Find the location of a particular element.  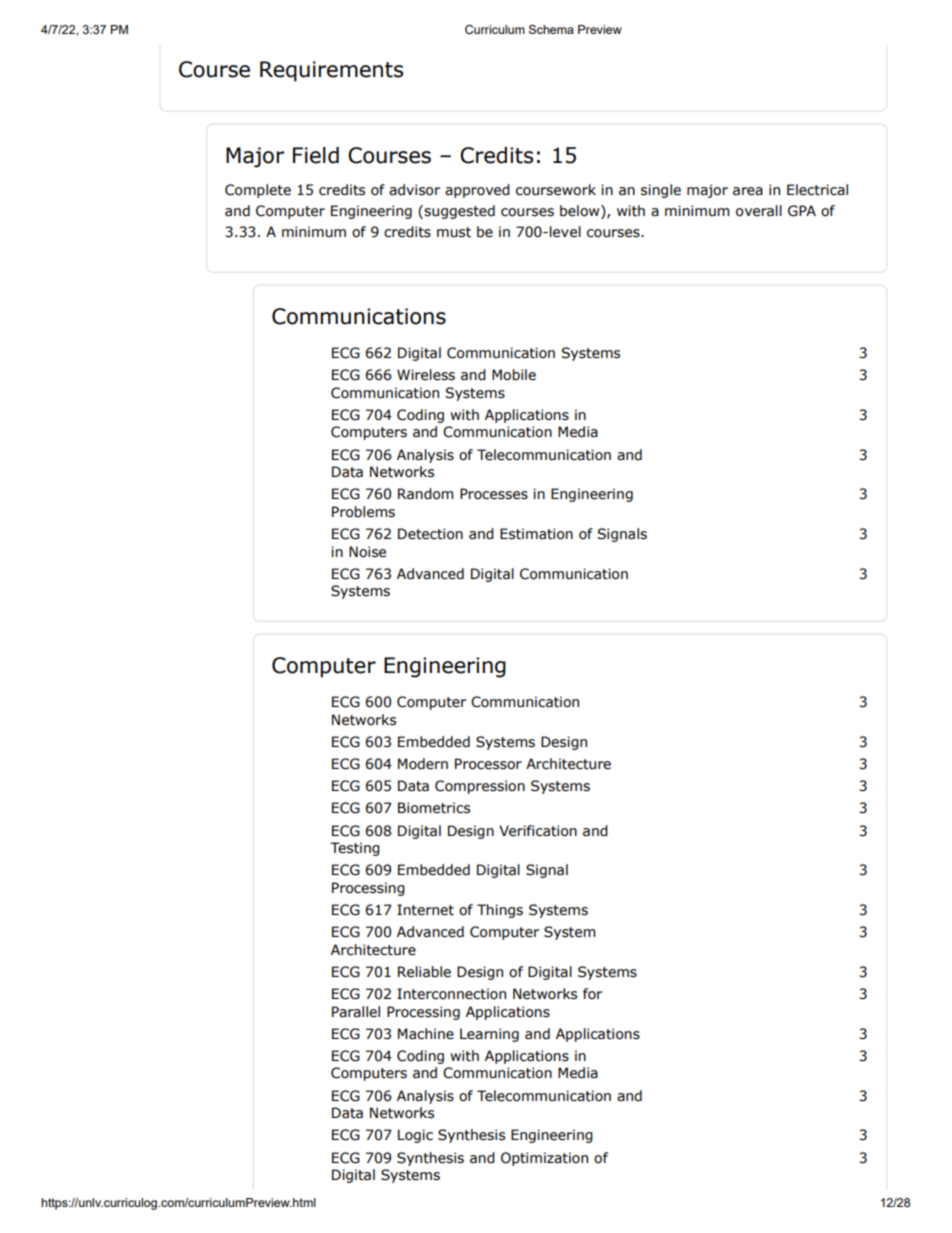

Mobile is located at coordinates (514, 375).
